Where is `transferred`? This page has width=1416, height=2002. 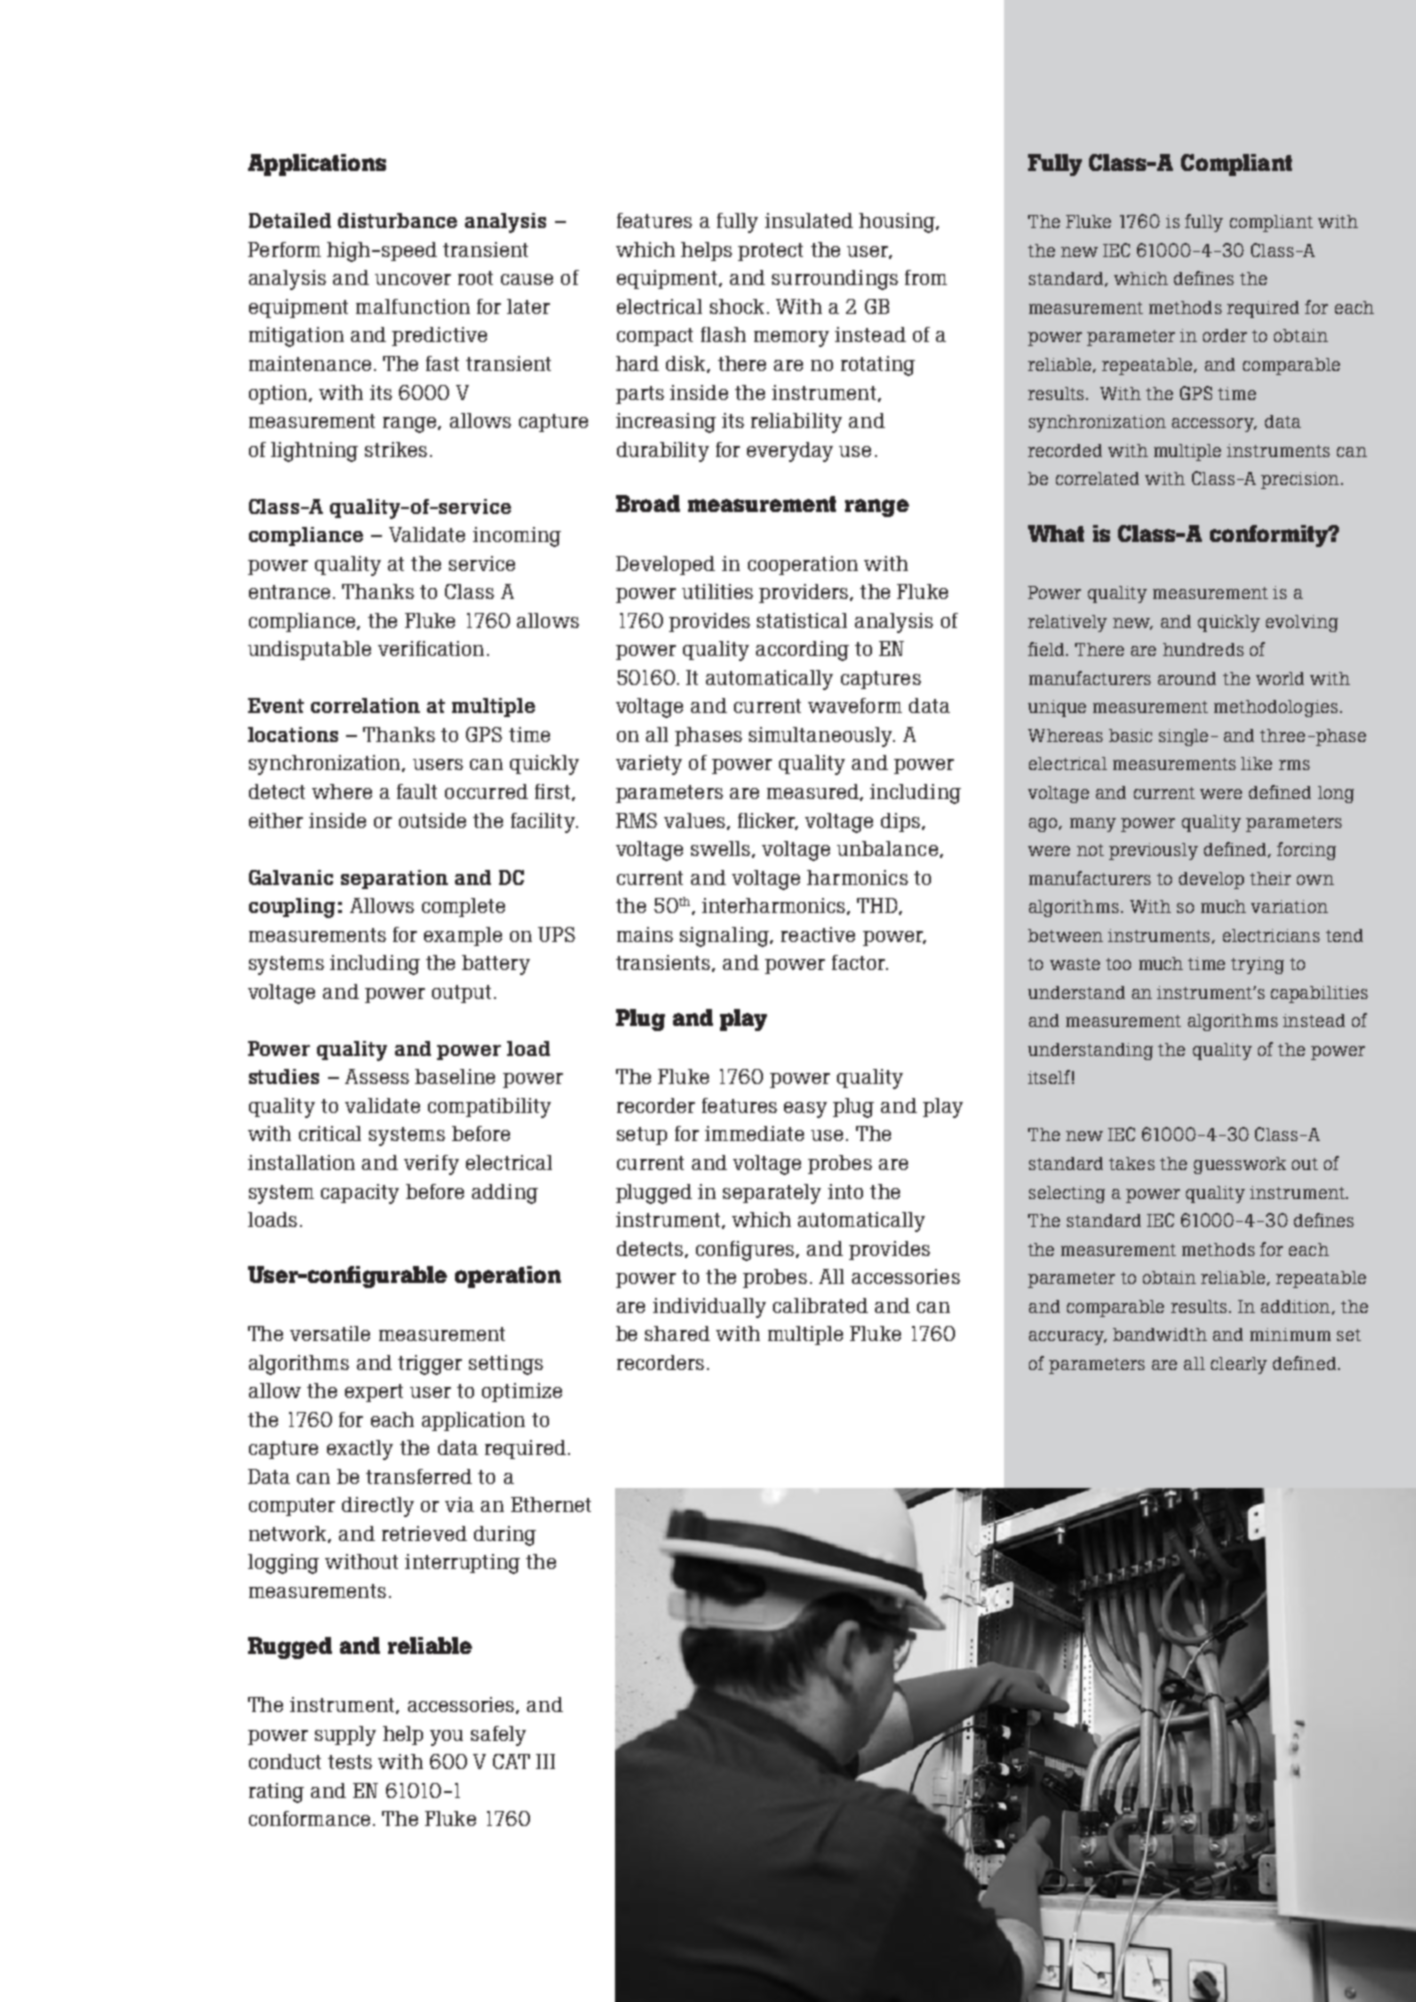
transferred is located at coordinates (419, 1476).
